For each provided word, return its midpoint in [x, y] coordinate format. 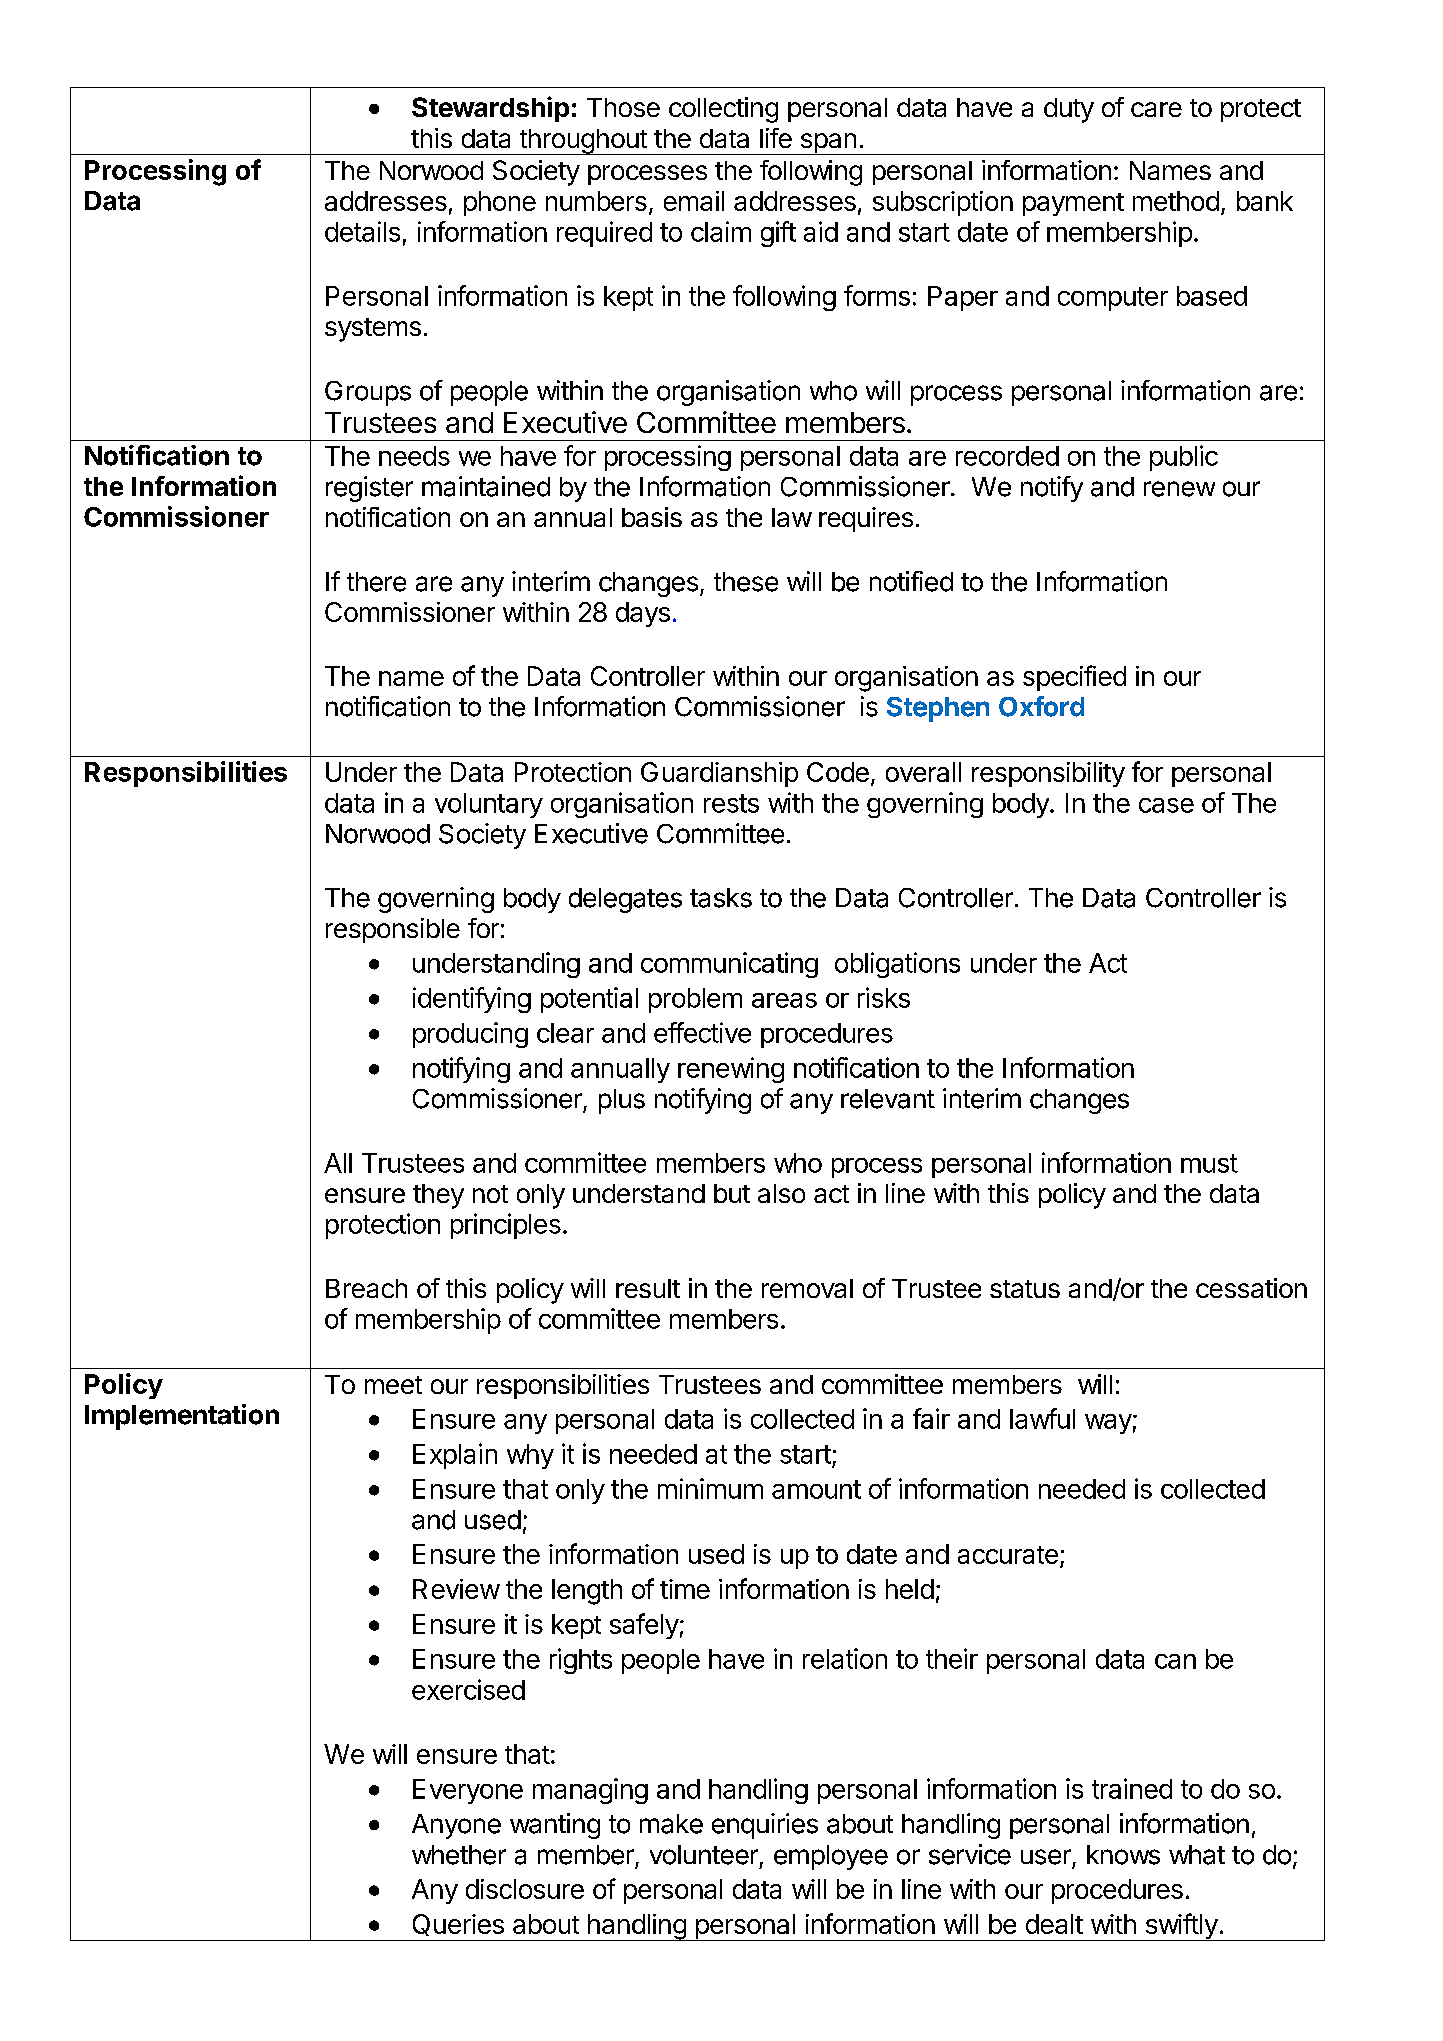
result [648, 1288]
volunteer [704, 1855]
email [694, 201]
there [376, 582]
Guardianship [719, 774]
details [362, 231]
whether [459, 1855]
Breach [366, 1288]
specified [1074, 678]
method [1176, 201]
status [1025, 1289]
